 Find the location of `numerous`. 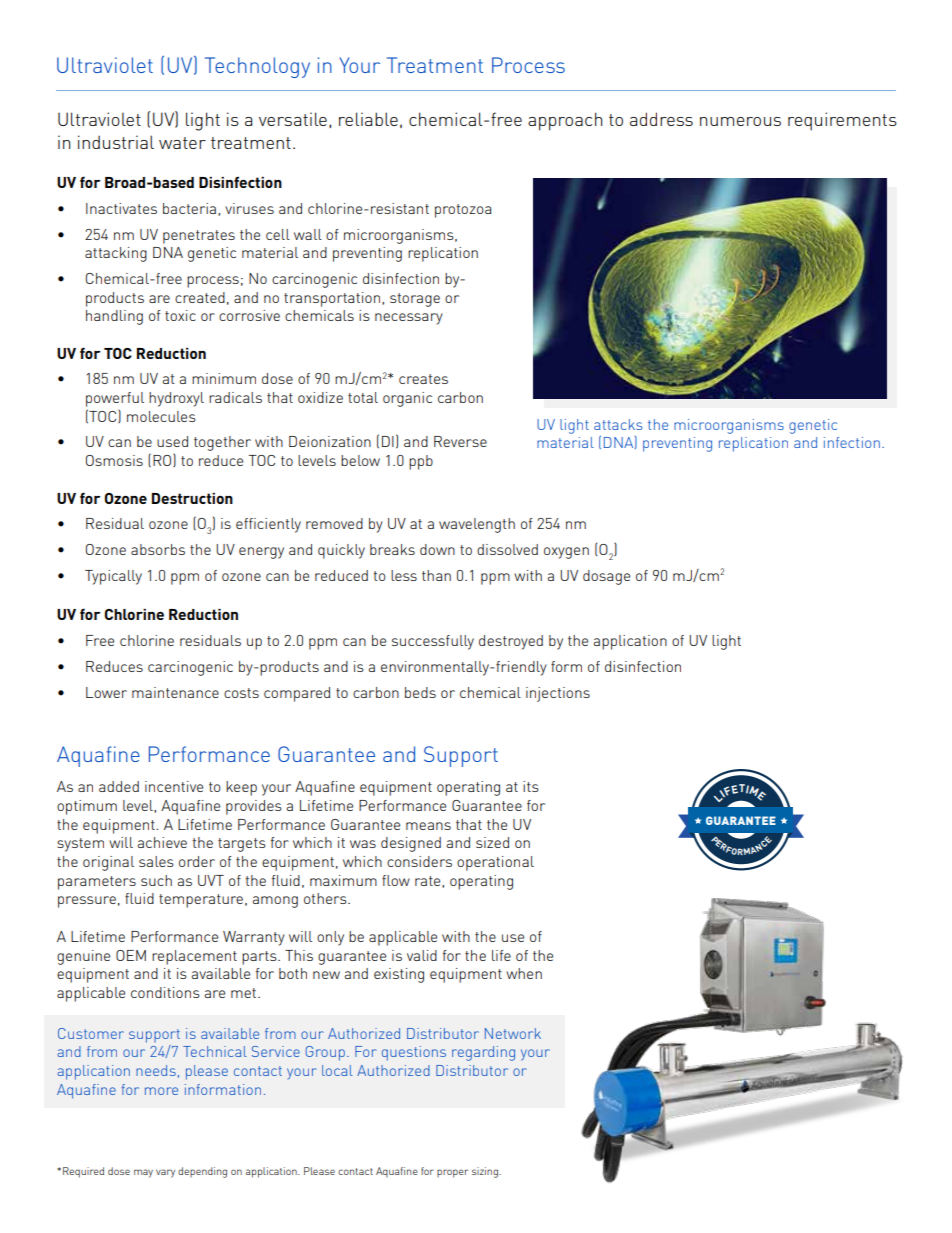

numerous is located at coordinates (740, 121).
